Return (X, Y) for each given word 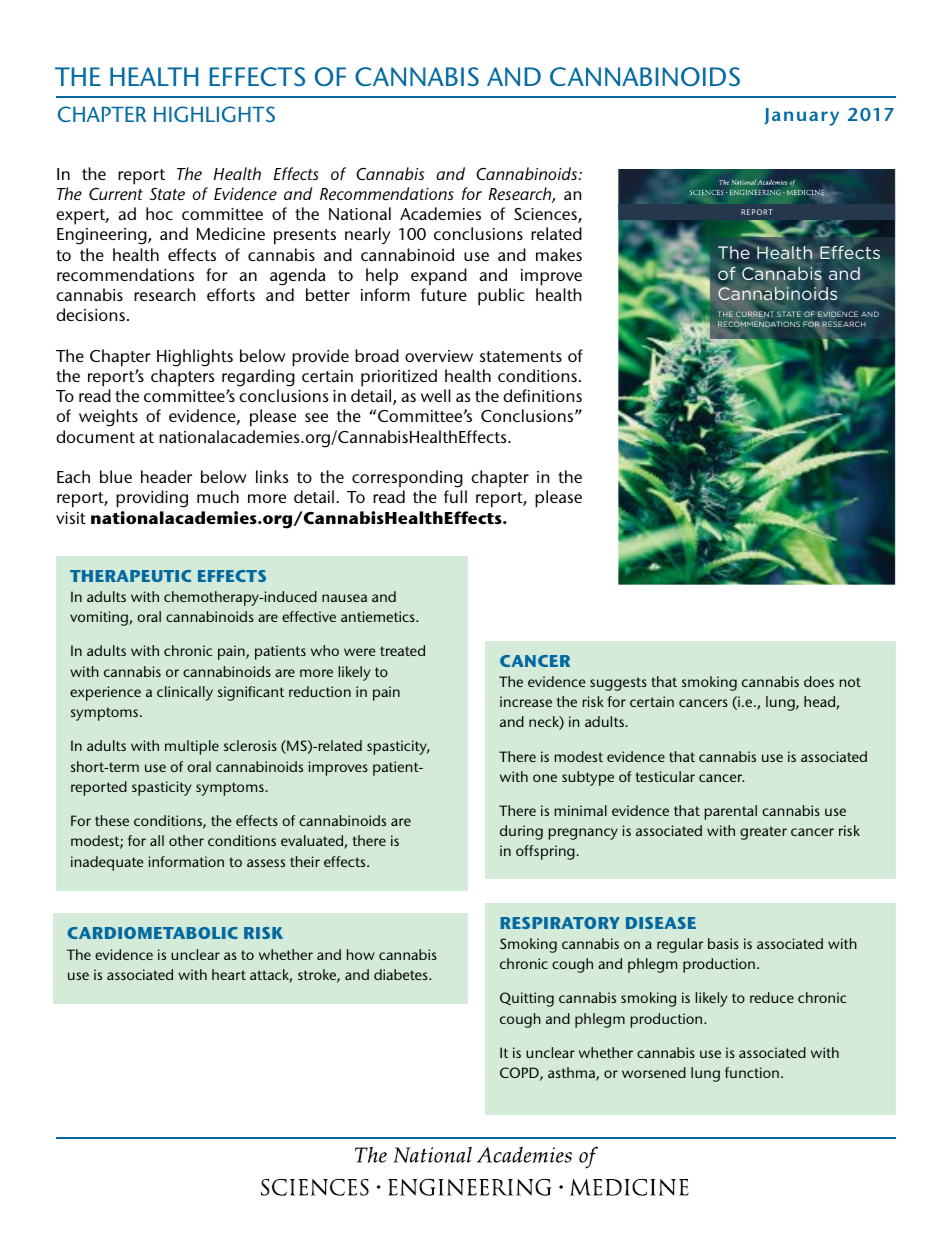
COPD (520, 1074)
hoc (159, 213)
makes (559, 254)
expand (439, 277)
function (752, 1072)
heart (229, 974)
